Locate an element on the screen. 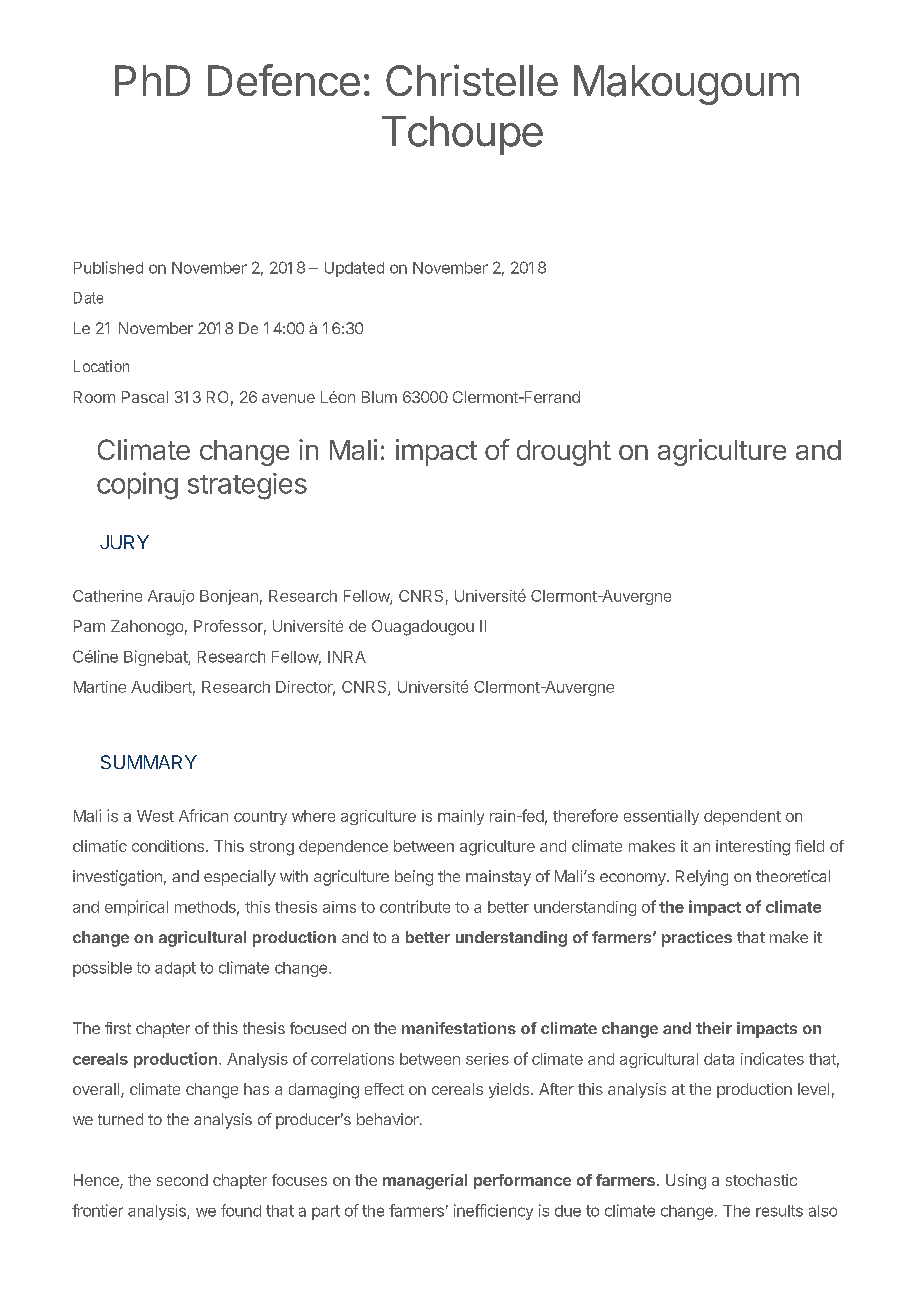 This screenshot has height=1308, width=924. mainly is located at coordinates (461, 817).
